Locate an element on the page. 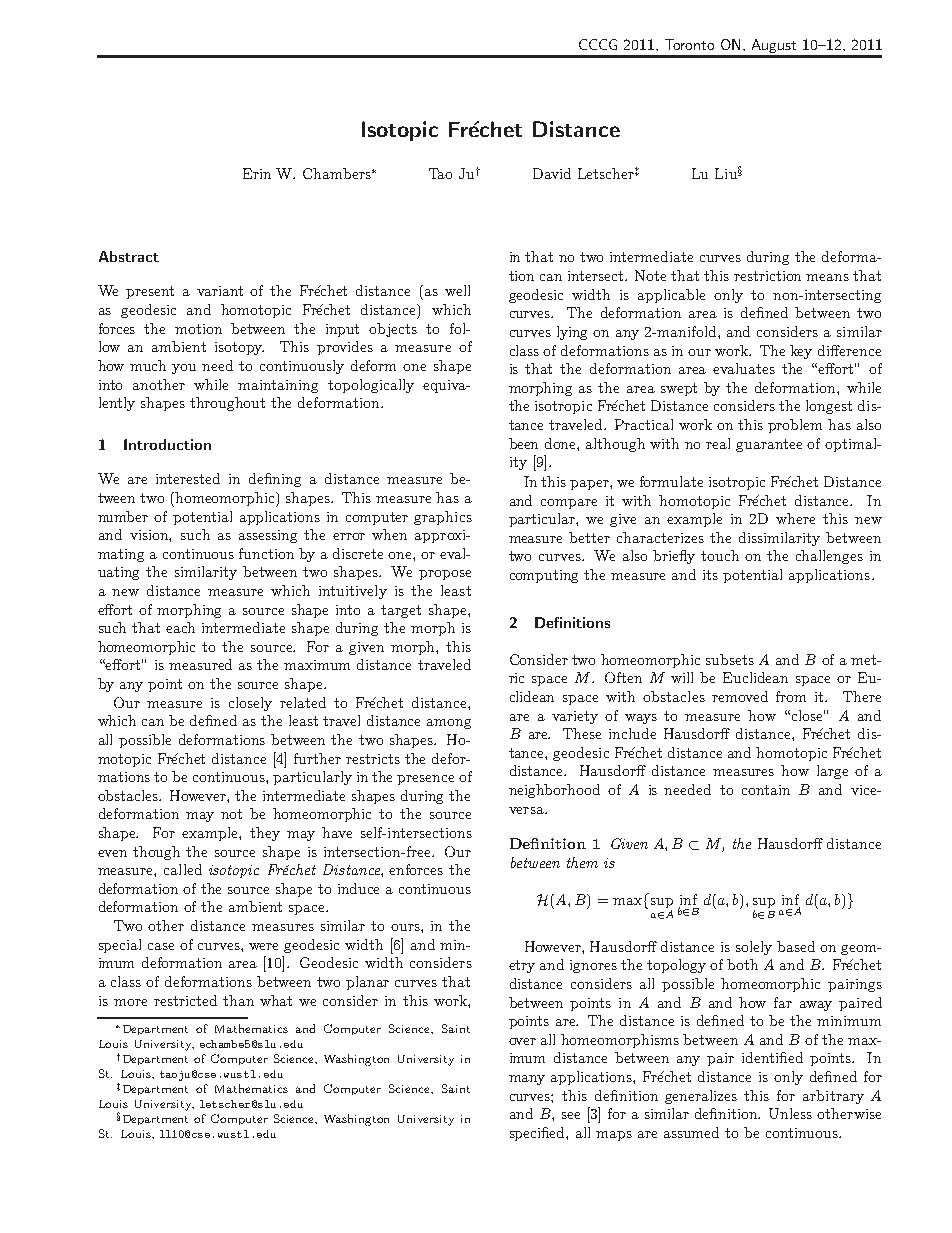 The width and height of the document is (952, 1233). been is located at coordinates (523, 443).
